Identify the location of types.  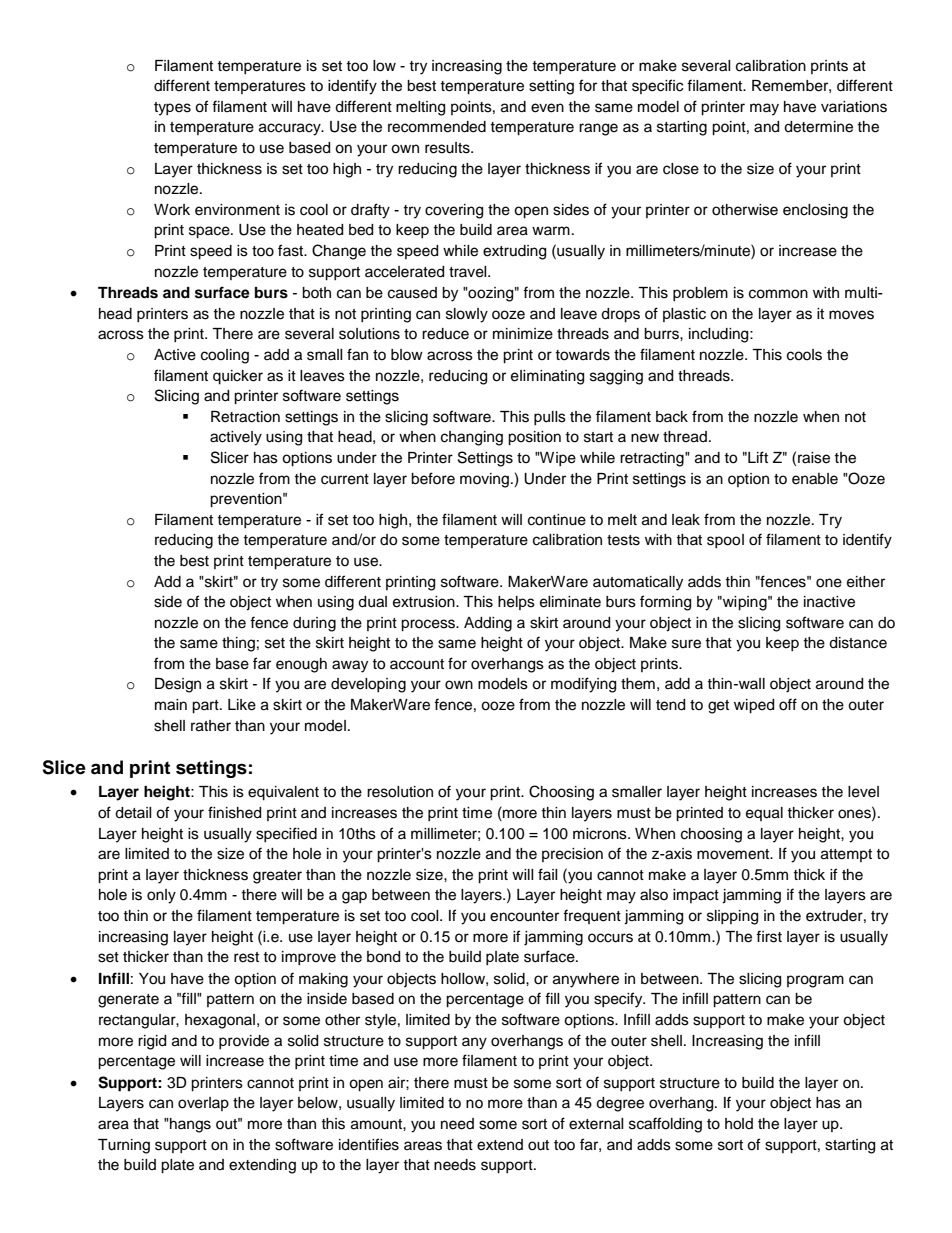
(172, 109).
